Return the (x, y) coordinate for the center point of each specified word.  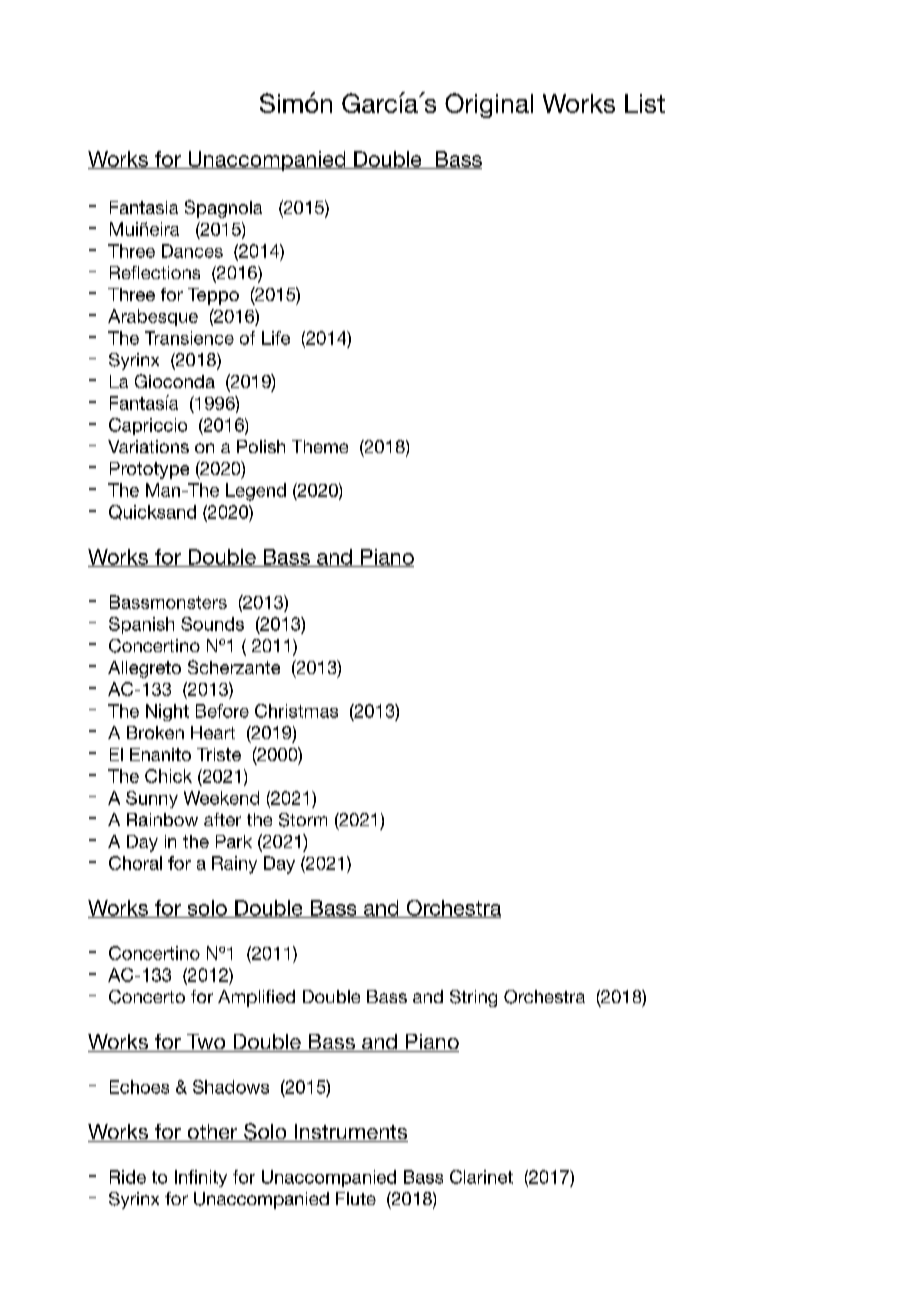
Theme (320, 446)
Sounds (212, 624)
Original (489, 105)
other (212, 1133)
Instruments (350, 1133)
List (645, 103)
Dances (192, 251)
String (473, 998)
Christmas (296, 711)
